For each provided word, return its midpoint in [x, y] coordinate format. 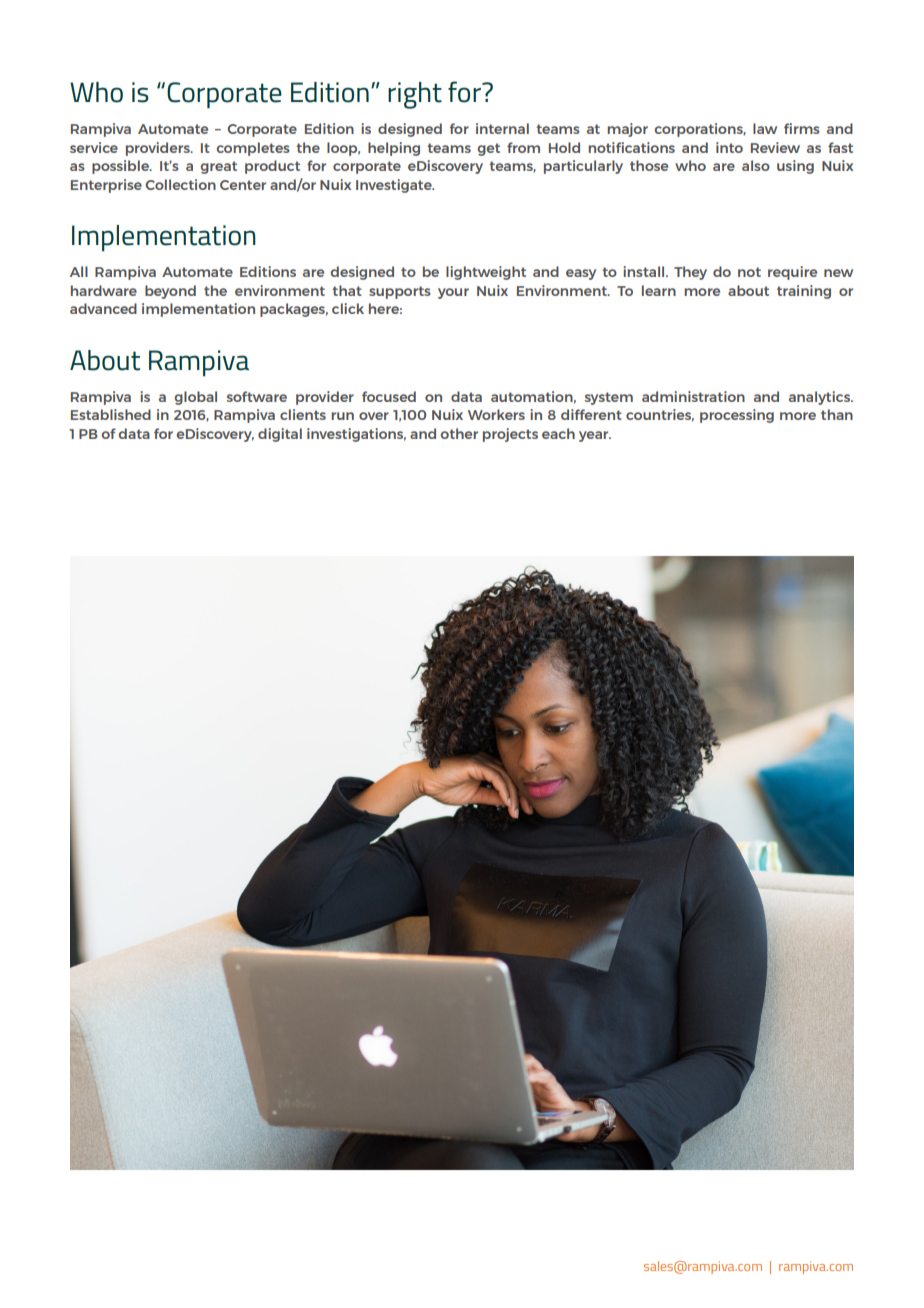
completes [253, 149]
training [804, 292]
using [795, 167]
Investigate [395, 186]
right [415, 95]
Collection [180, 184]
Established [111, 414]
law [765, 128]
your [453, 293]
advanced [103, 308]
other [459, 433]
